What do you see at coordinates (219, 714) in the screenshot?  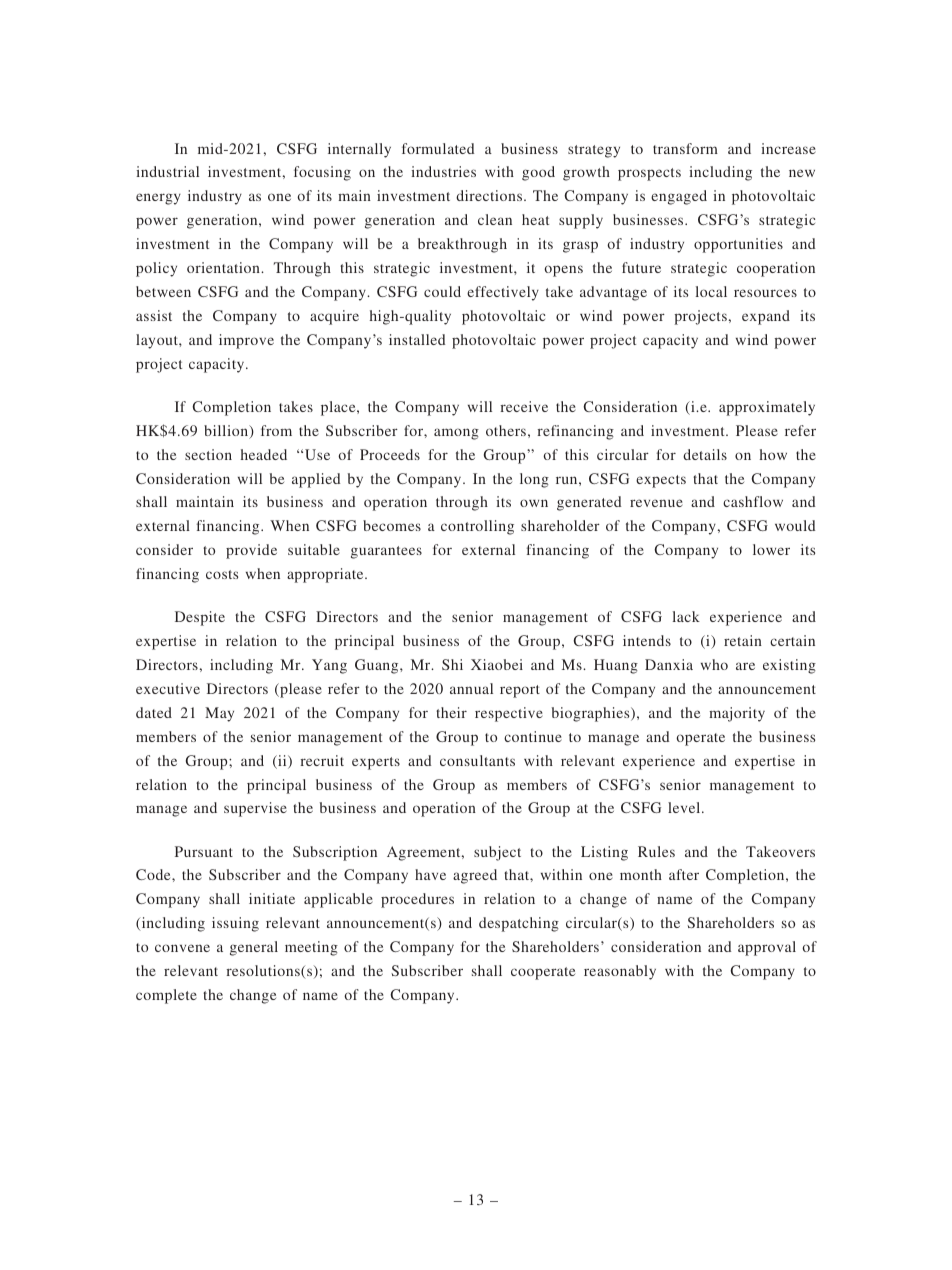 I see `May` at bounding box center [219, 714].
